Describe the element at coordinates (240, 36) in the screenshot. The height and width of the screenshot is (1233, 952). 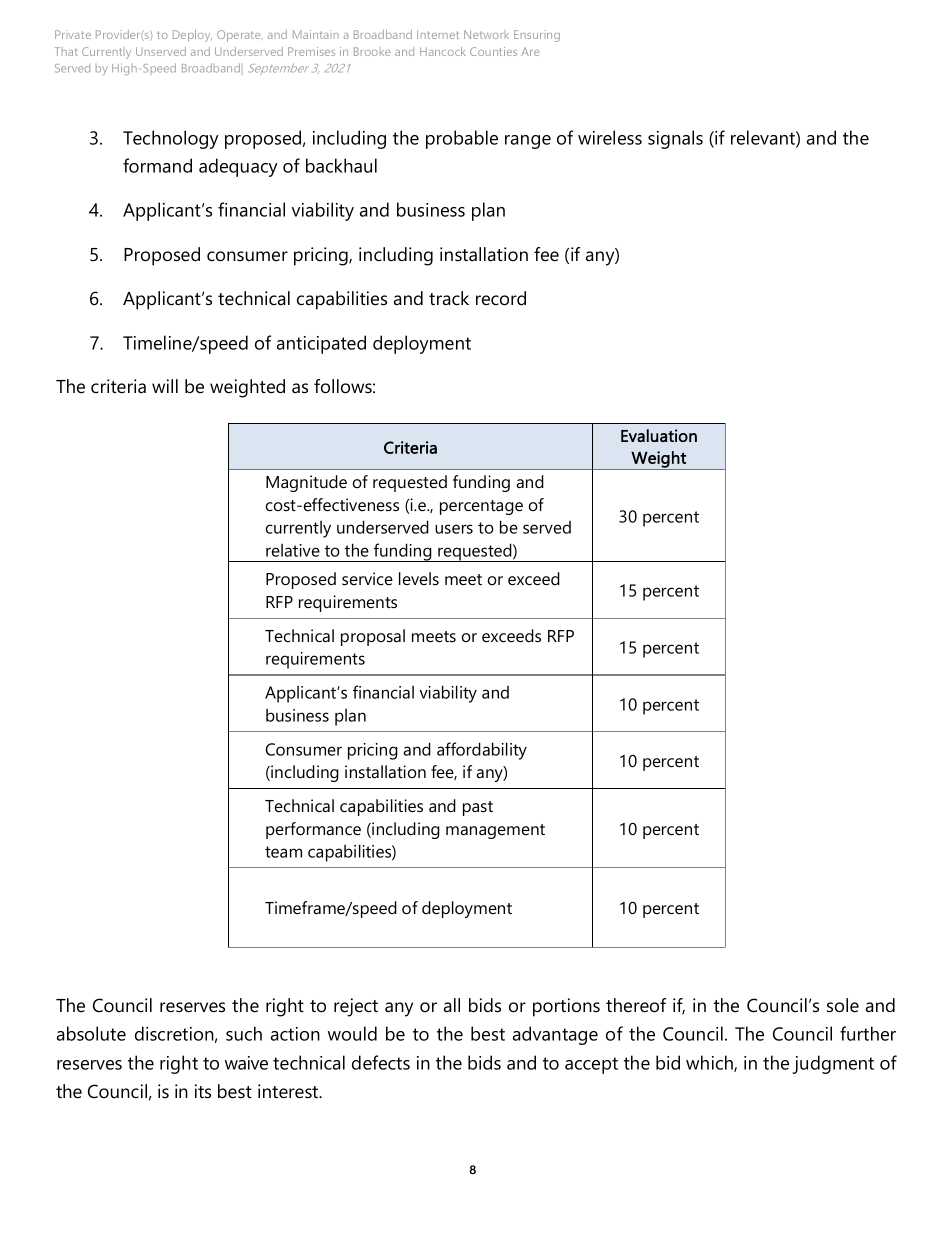
I see `Operate` at that location.
